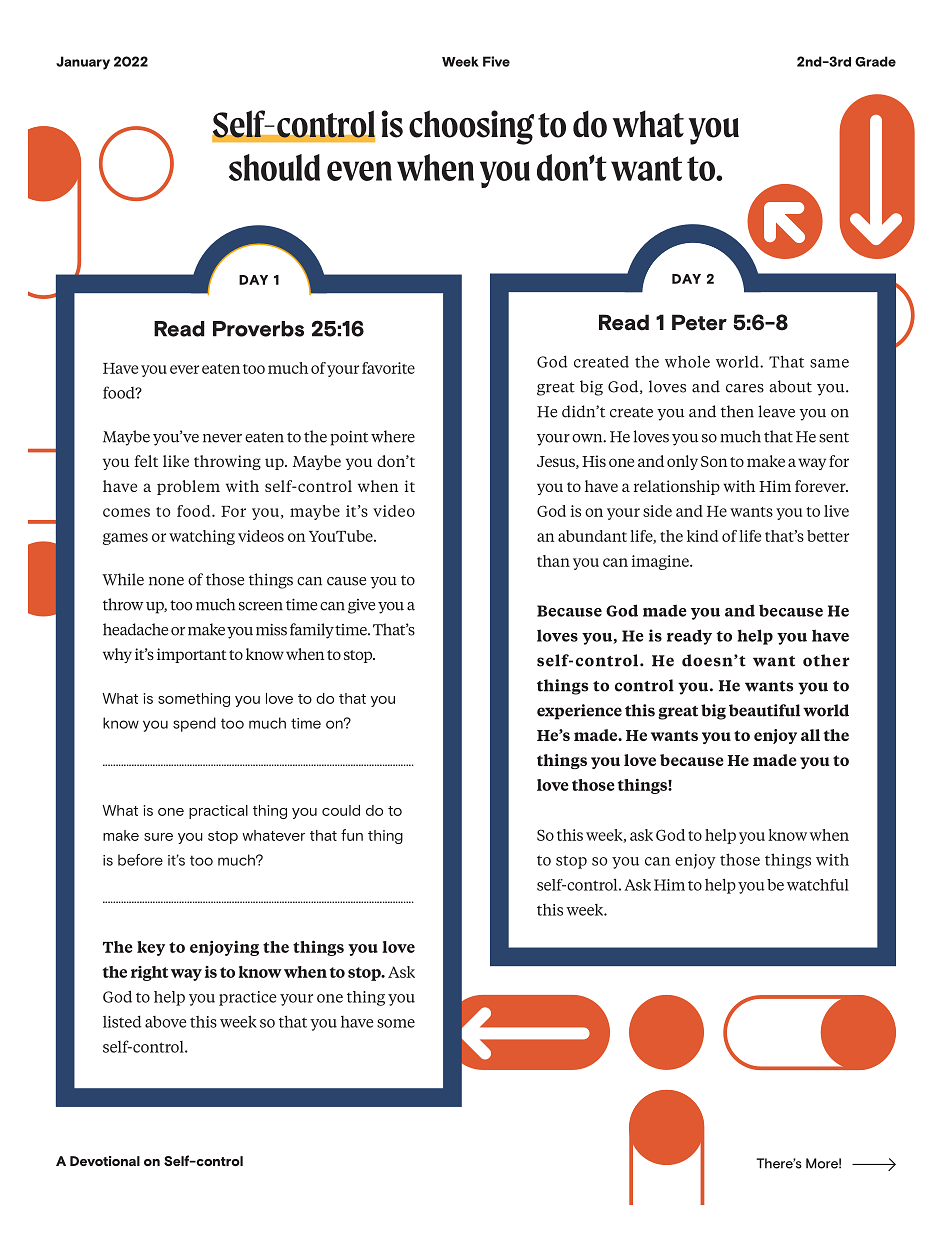 The image size is (952, 1233). What do you see at coordinates (166, 581) in the document?
I see `none` at bounding box center [166, 581].
